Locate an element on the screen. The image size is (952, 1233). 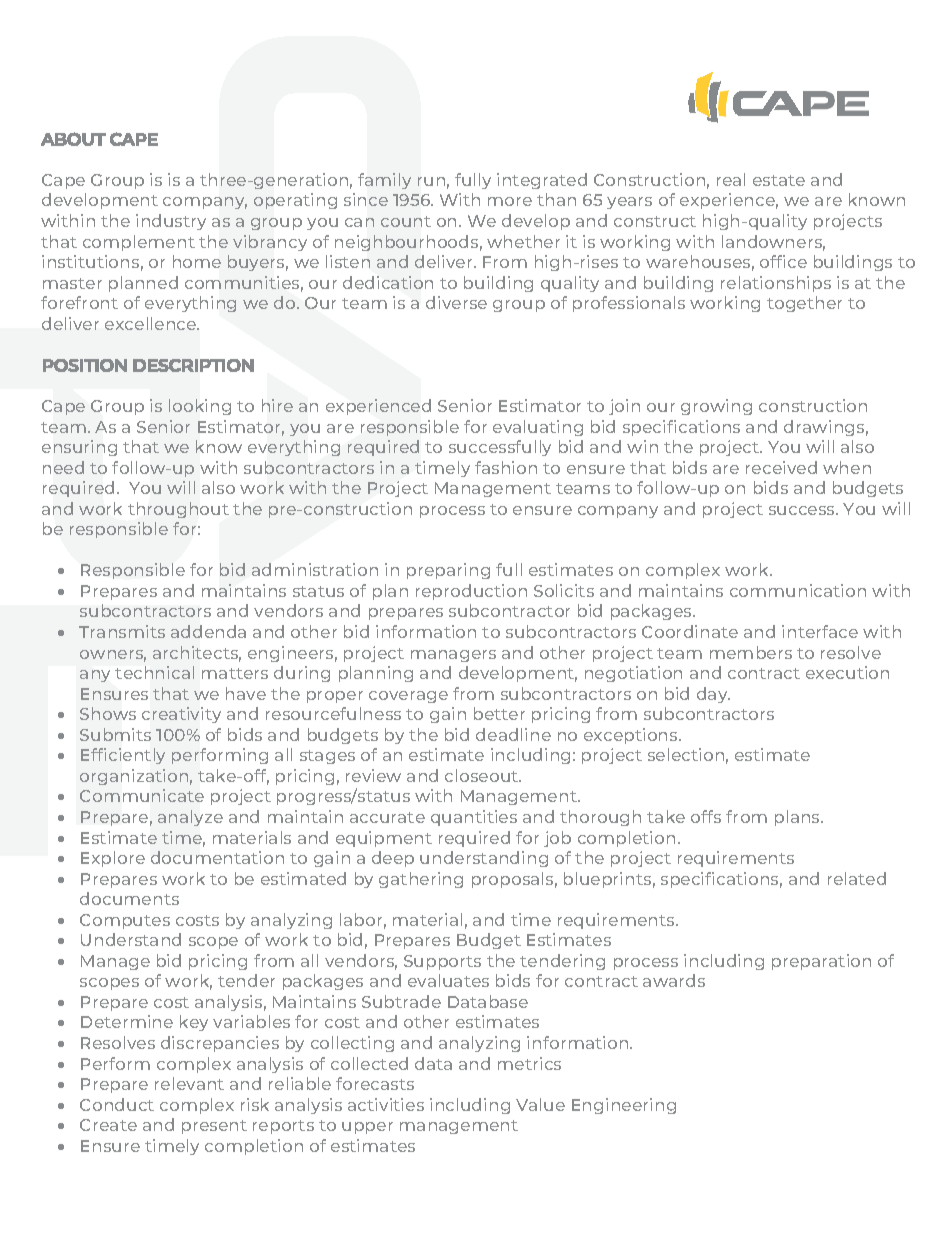
activities is located at coordinates (386, 1104).
